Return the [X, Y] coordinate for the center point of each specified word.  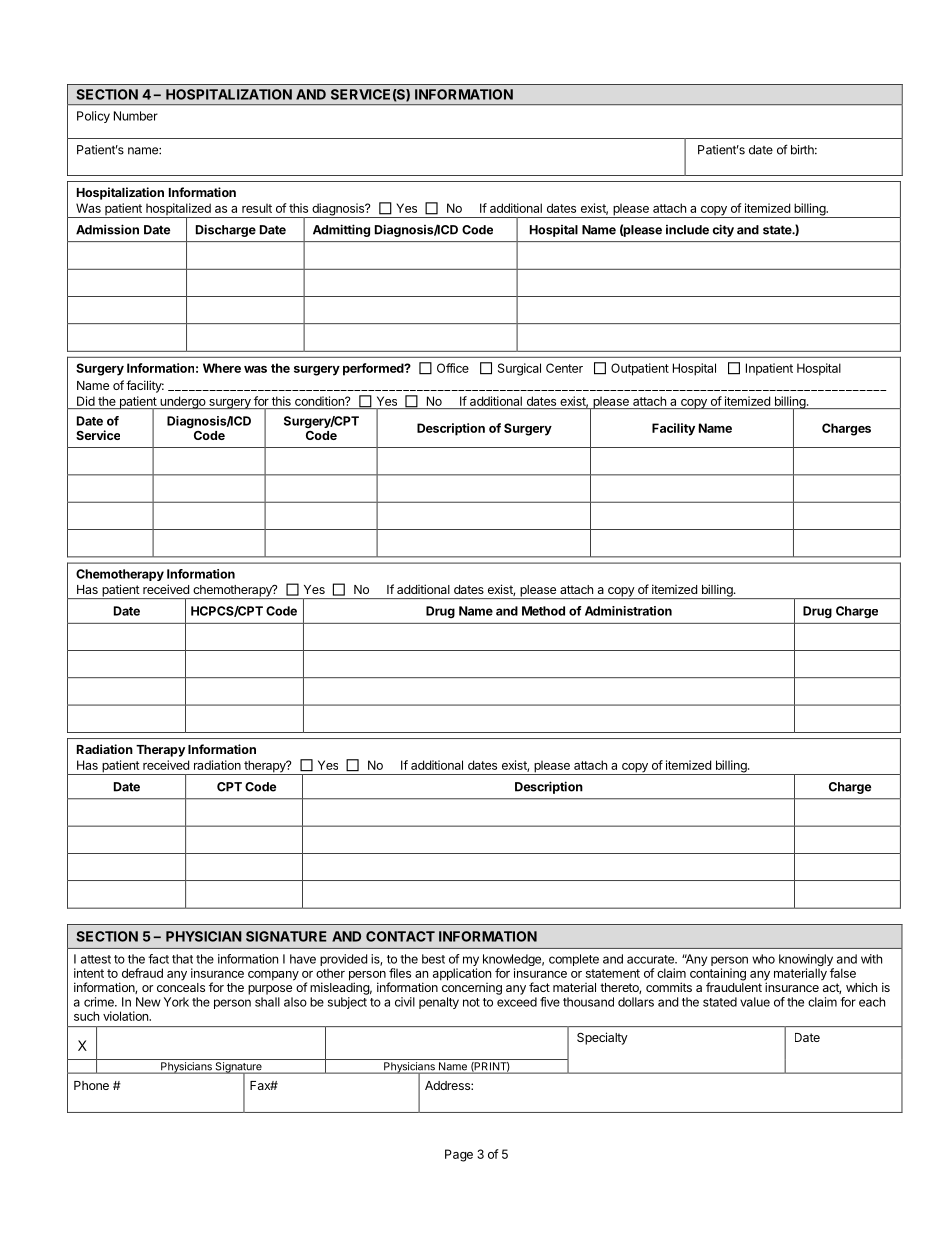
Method [543, 611]
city [723, 230]
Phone [91, 1085]
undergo [182, 402]
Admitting [341, 230]
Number [136, 116]
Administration [628, 611]
